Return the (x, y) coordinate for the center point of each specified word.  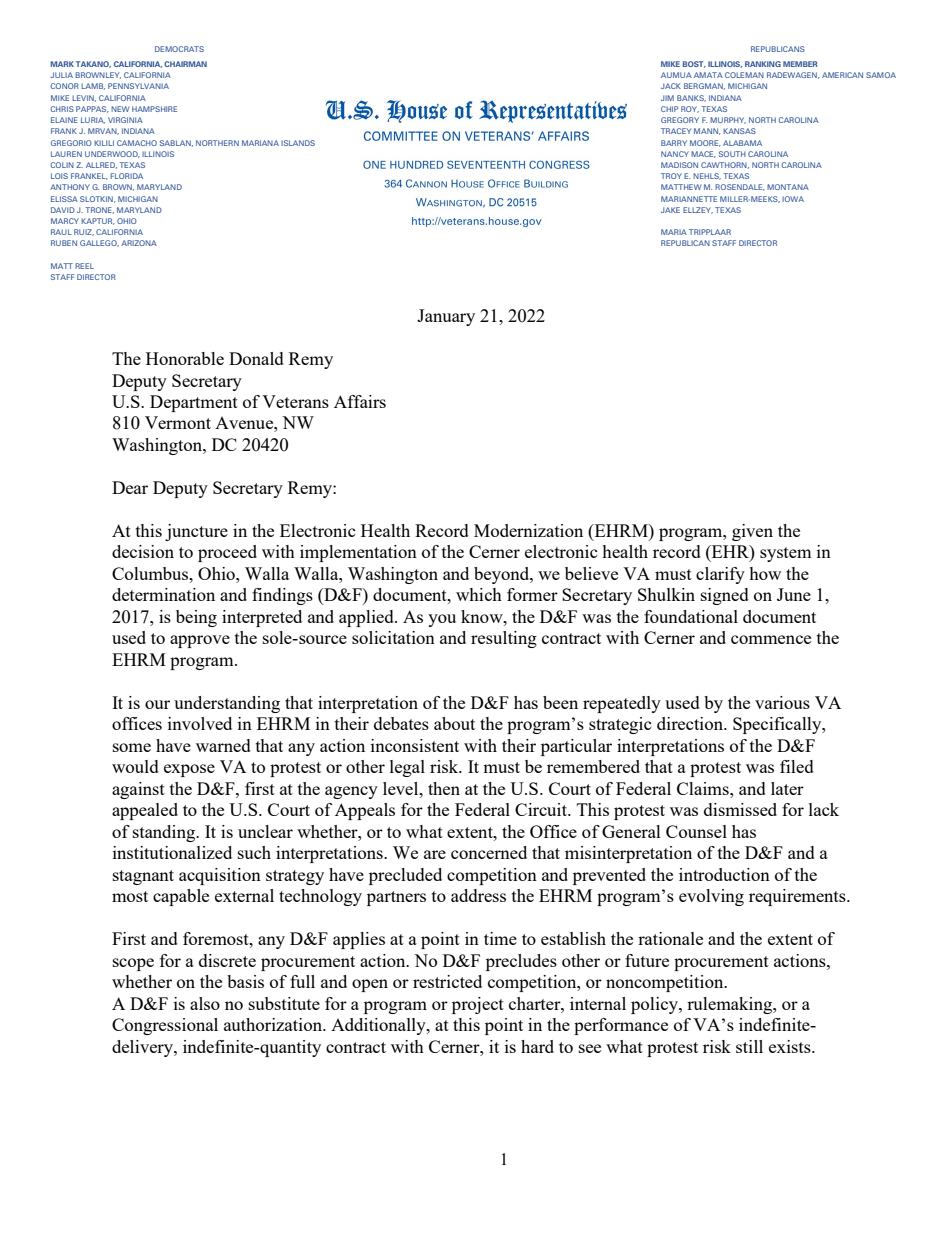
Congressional (165, 1026)
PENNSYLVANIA (138, 86)
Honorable (185, 358)
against (138, 790)
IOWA (793, 199)
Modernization (528, 530)
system (786, 554)
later (787, 788)
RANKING (763, 64)
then (444, 788)
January (446, 317)
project (478, 1005)
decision (143, 551)
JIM (667, 98)
